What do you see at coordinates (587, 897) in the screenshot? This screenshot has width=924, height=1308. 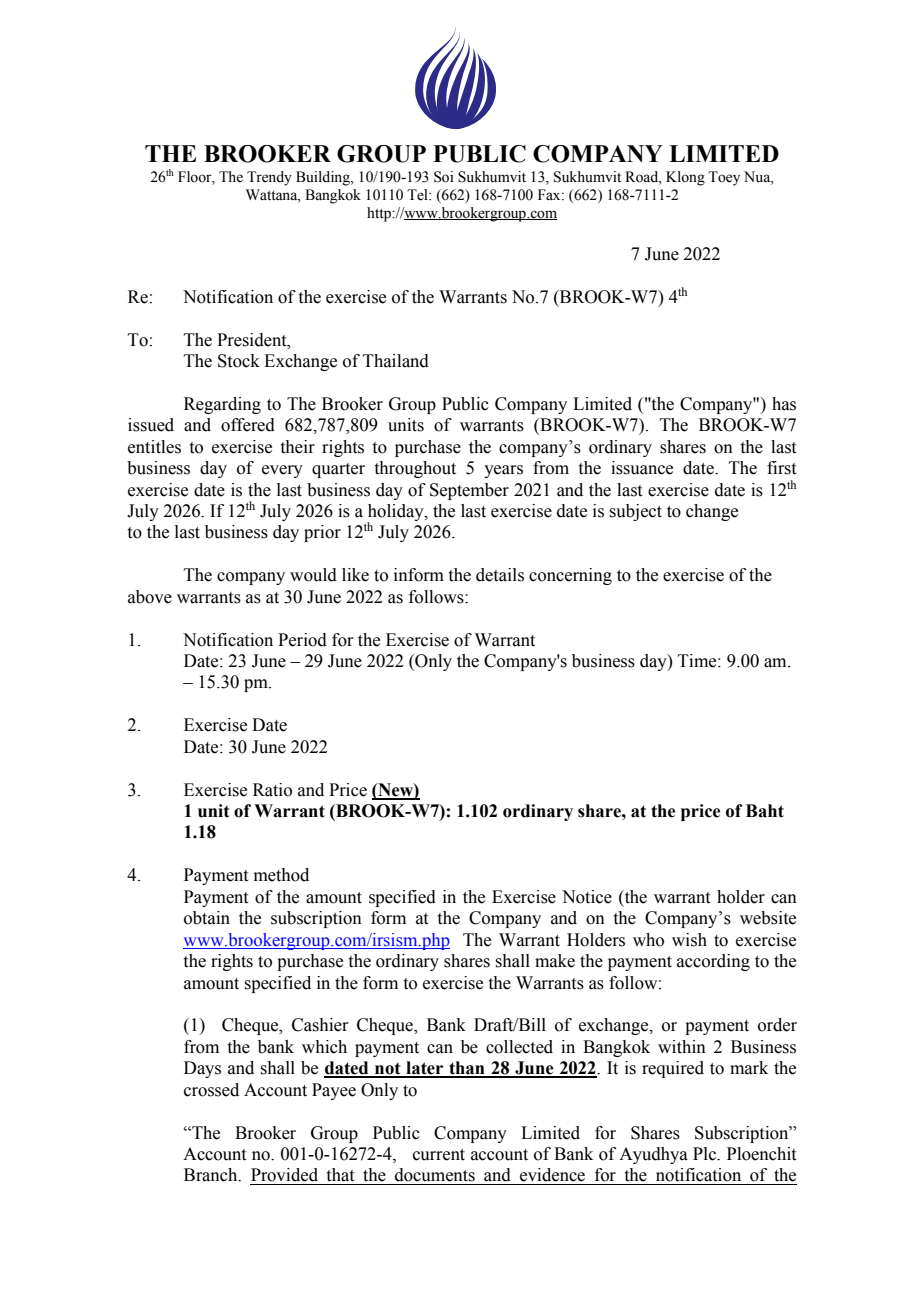 I see `Notice` at bounding box center [587, 897].
